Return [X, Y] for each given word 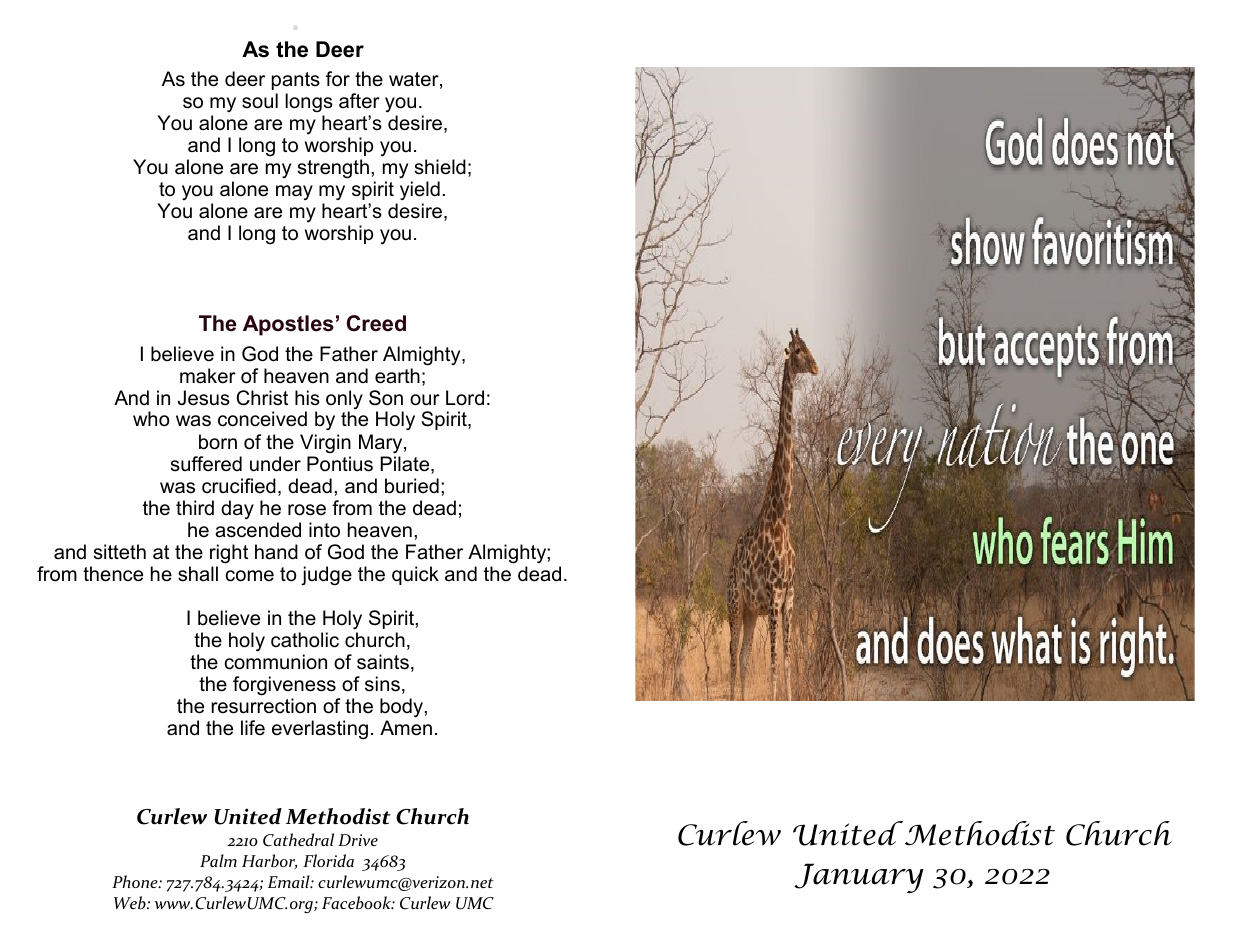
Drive [358, 840]
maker [208, 376]
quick [415, 575]
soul [260, 101]
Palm [218, 860]
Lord [465, 398]
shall [198, 574]
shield [440, 167]
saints [383, 662]
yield [420, 190]
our [425, 400]
